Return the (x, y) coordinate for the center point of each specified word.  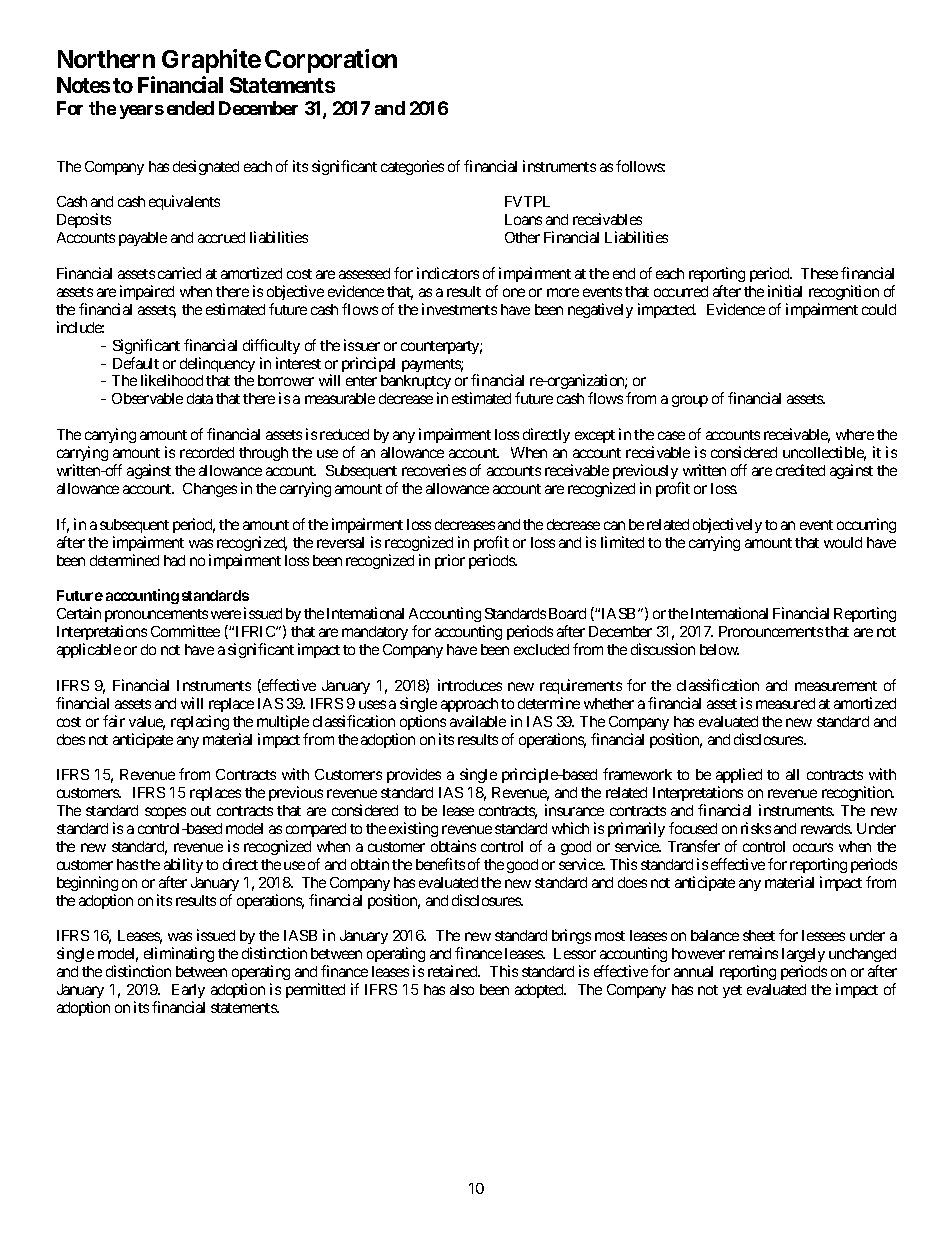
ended (190, 108)
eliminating (179, 956)
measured (785, 703)
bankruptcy (416, 384)
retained (454, 971)
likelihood (172, 380)
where (855, 434)
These (819, 273)
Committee (185, 631)
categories (412, 167)
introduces (470, 685)
